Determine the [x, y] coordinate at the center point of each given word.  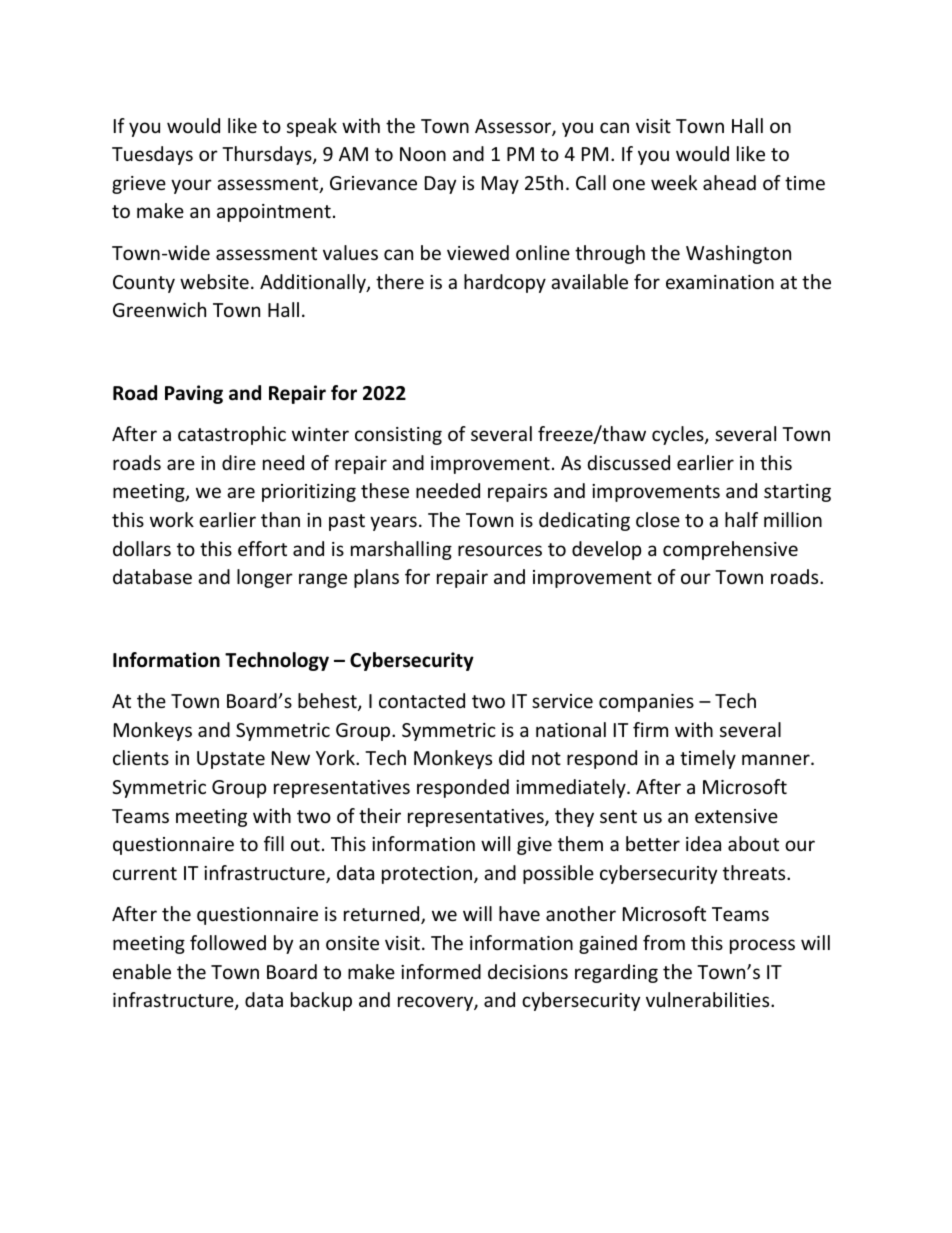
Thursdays [268, 155]
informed [441, 971]
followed [228, 942]
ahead [729, 182]
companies [646, 703]
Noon [423, 154]
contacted [422, 700]
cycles [679, 435]
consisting [398, 436]
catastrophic [232, 435]
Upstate [231, 760]
